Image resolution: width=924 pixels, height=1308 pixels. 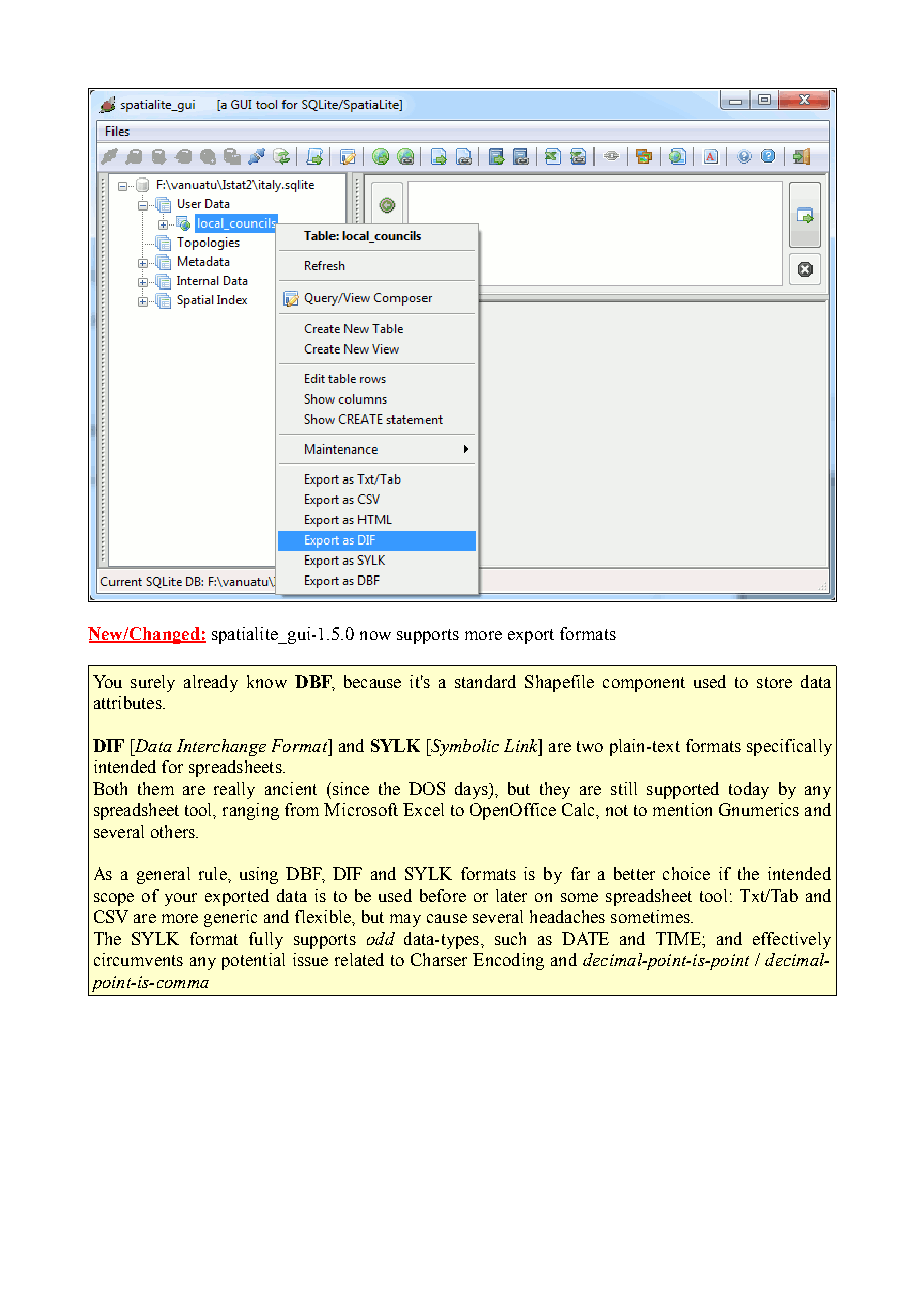 What do you see at coordinates (423, 809) in the screenshot?
I see `Excel` at bounding box center [423, 809].
